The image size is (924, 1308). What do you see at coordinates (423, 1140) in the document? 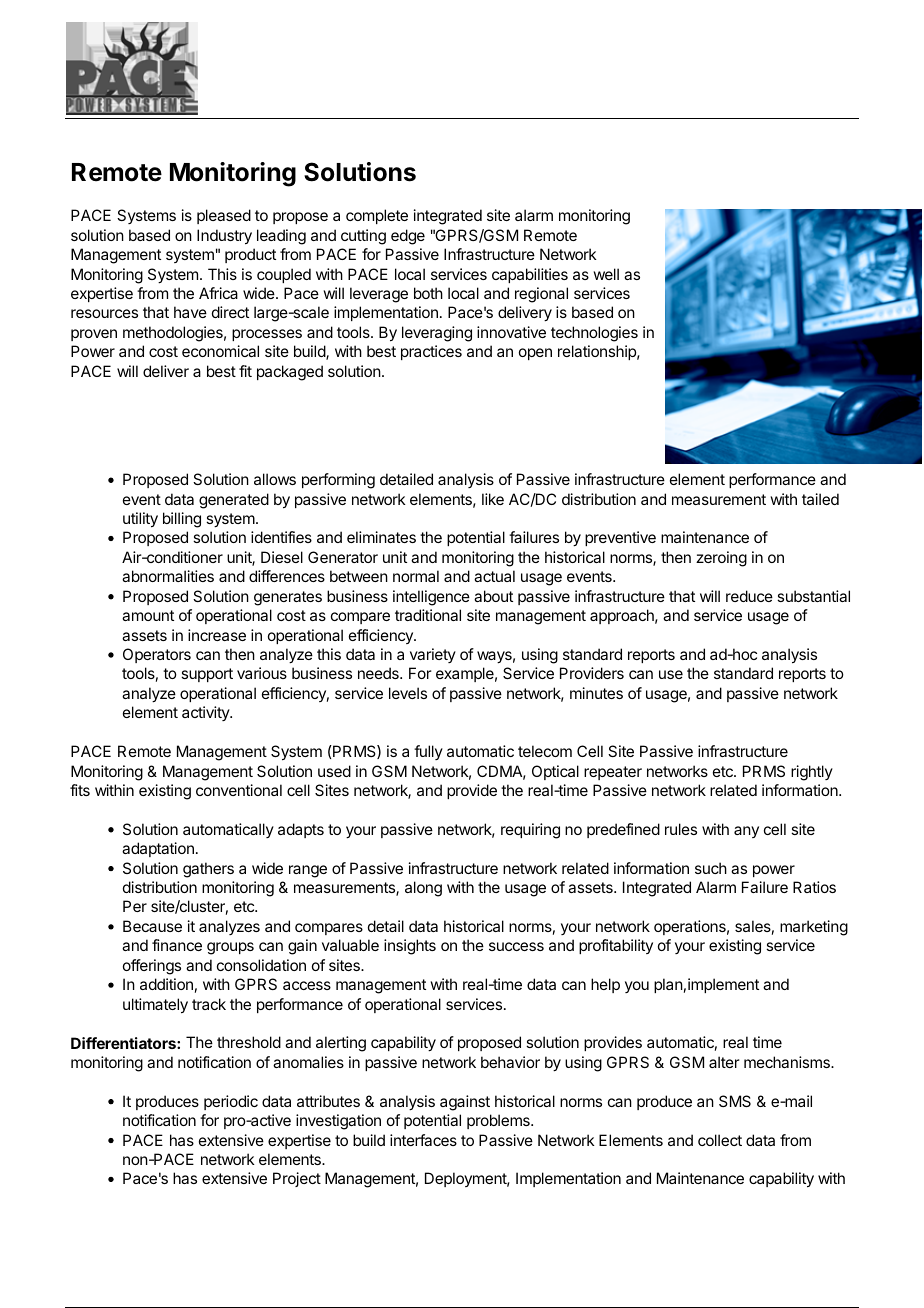
I see `interfaces` at bounding box center [423, 1140].
